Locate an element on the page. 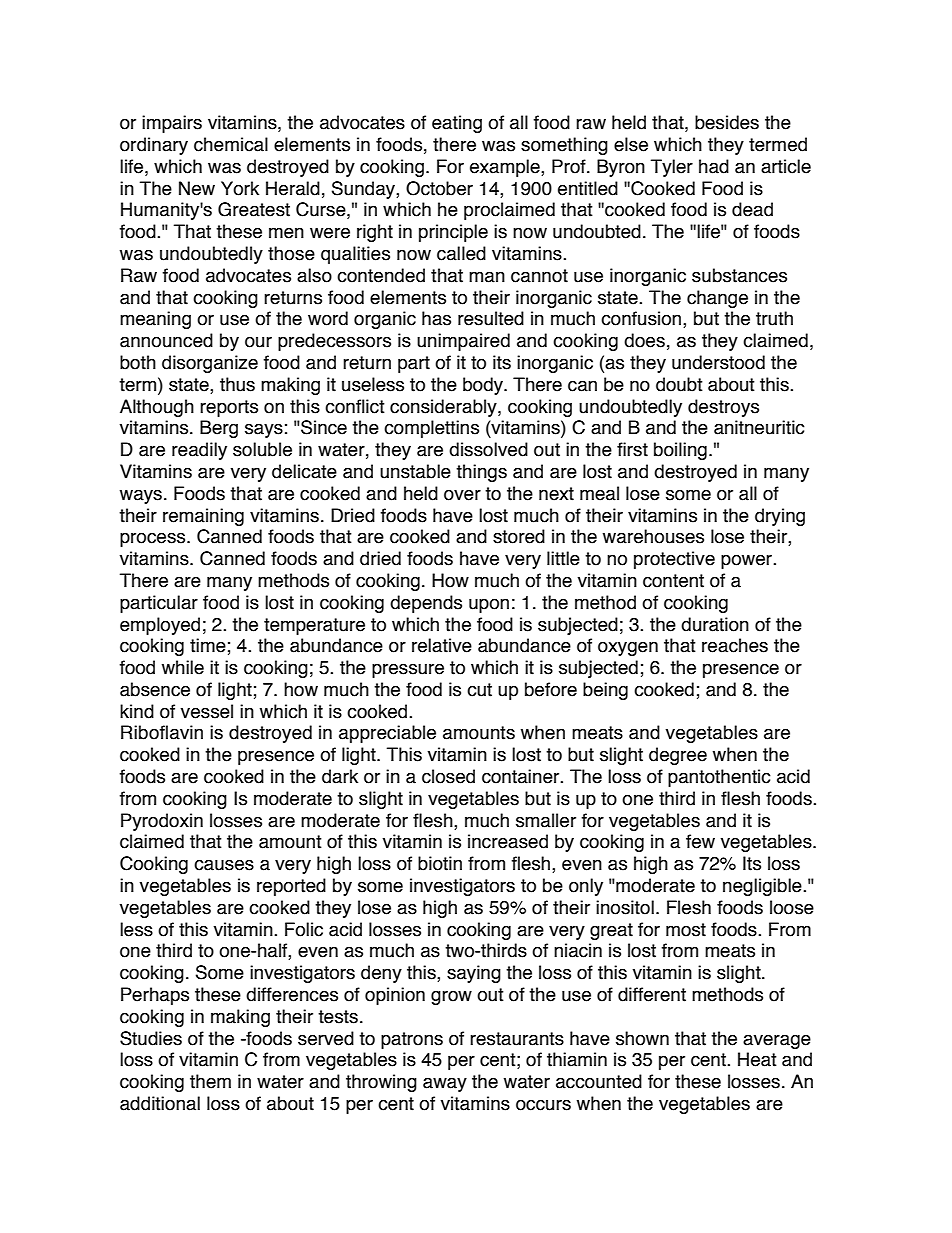 The width and height of the image is (952, 1233). eating is located at coordinates (457, 124).
